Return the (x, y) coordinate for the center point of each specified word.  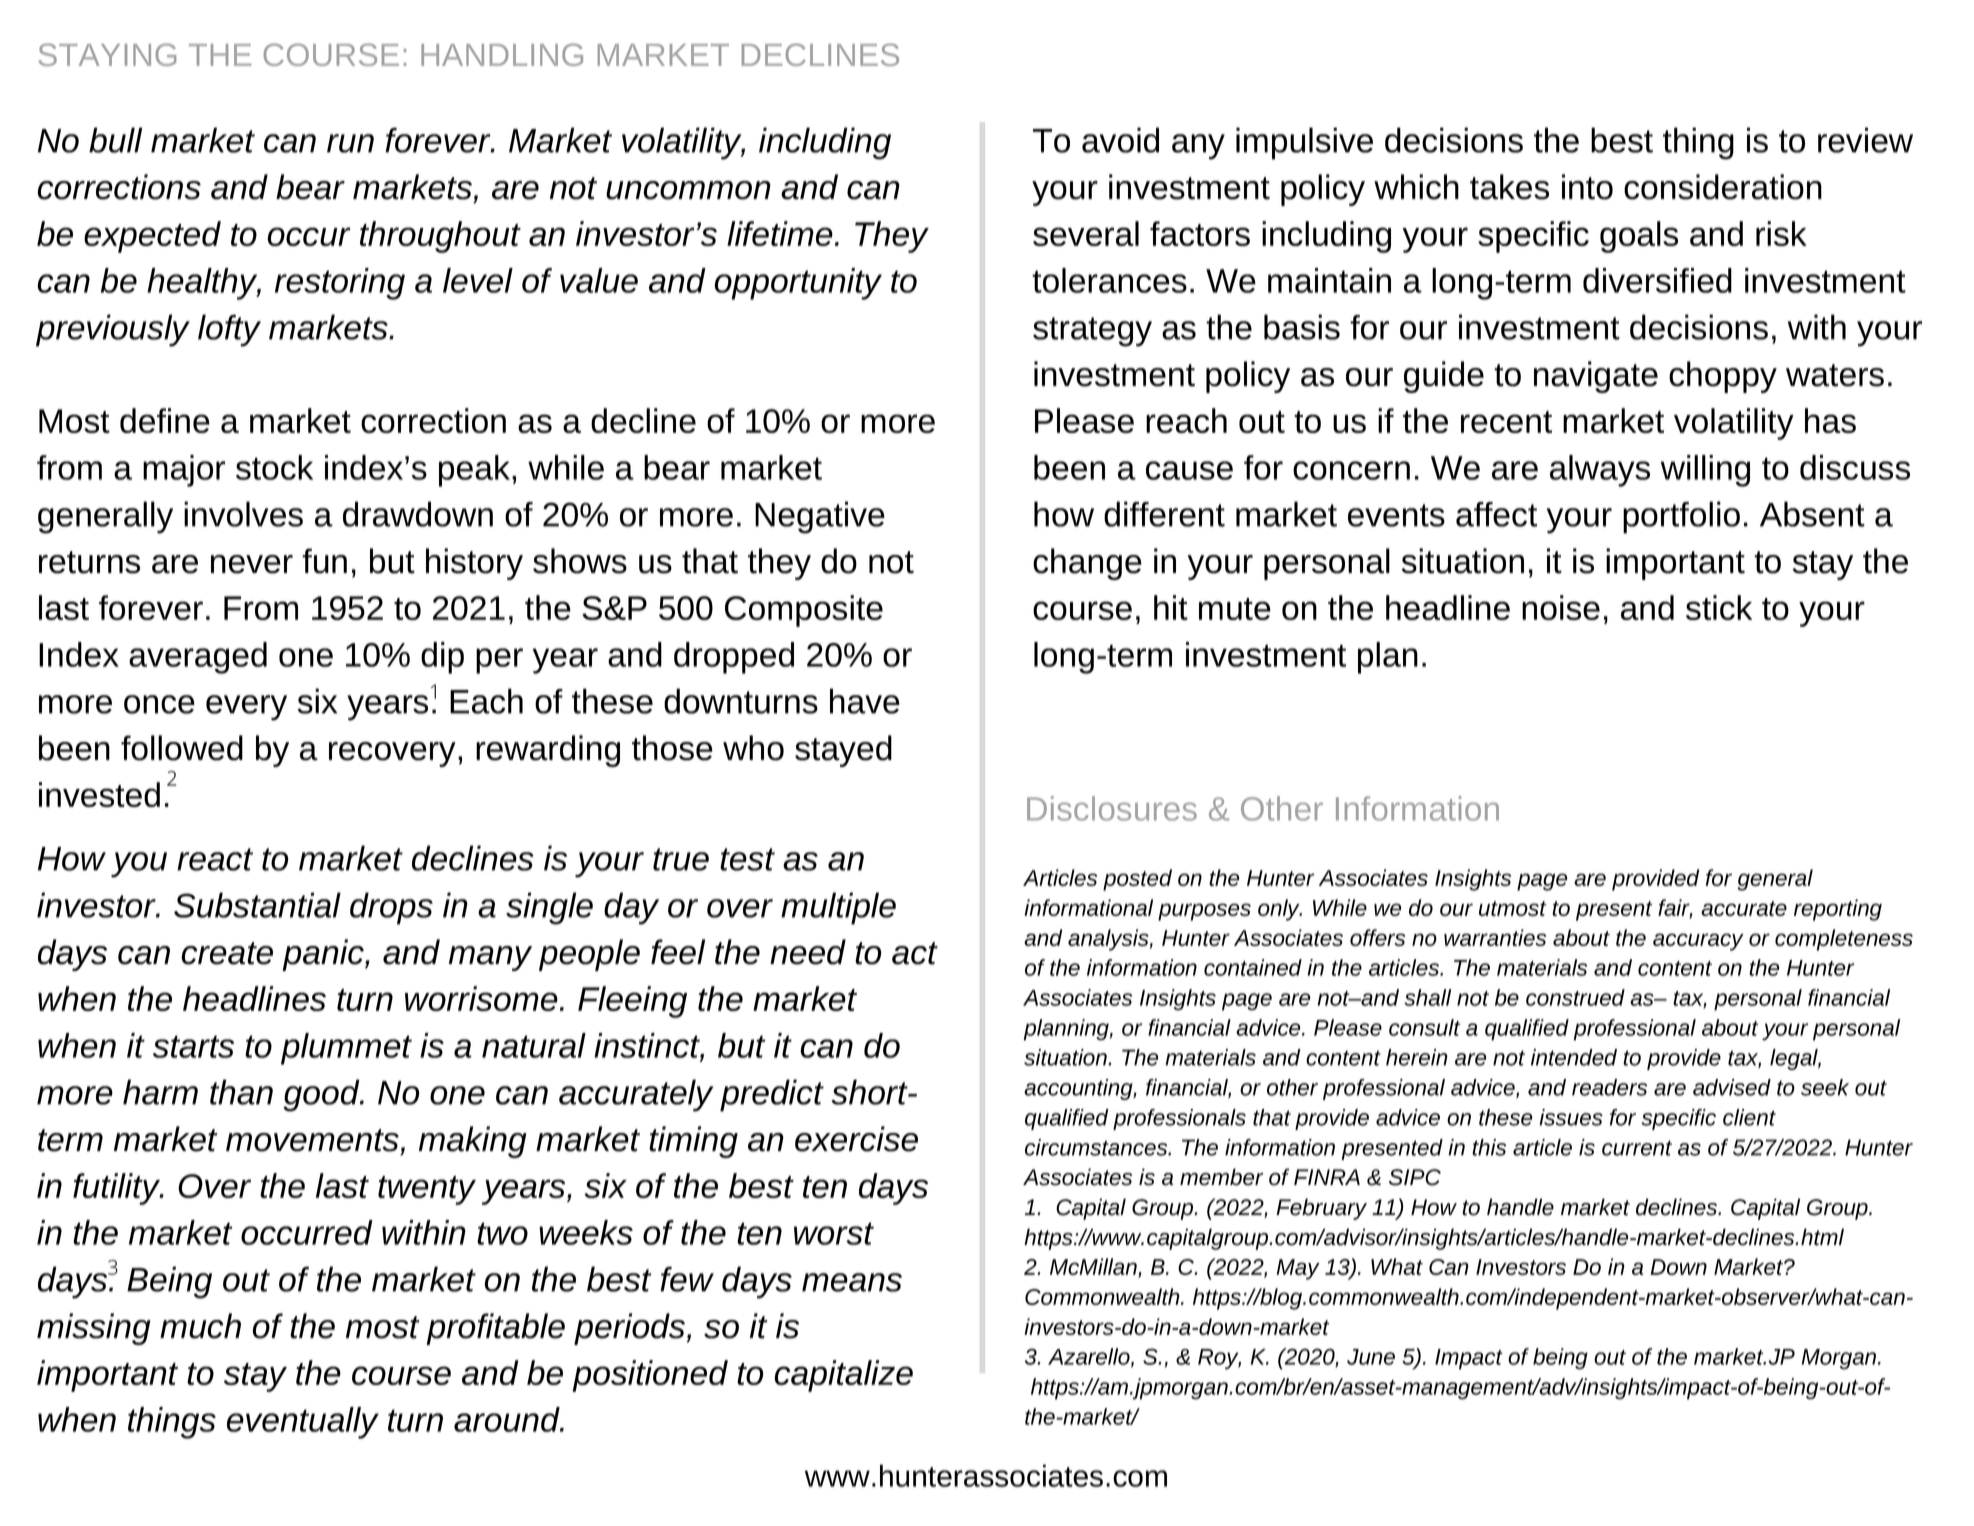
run (350, 143)
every (246, 708)
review (1865, 140)
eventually (303, 1423)
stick (1719, 607)
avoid (1120, 140)
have (865, 701)
